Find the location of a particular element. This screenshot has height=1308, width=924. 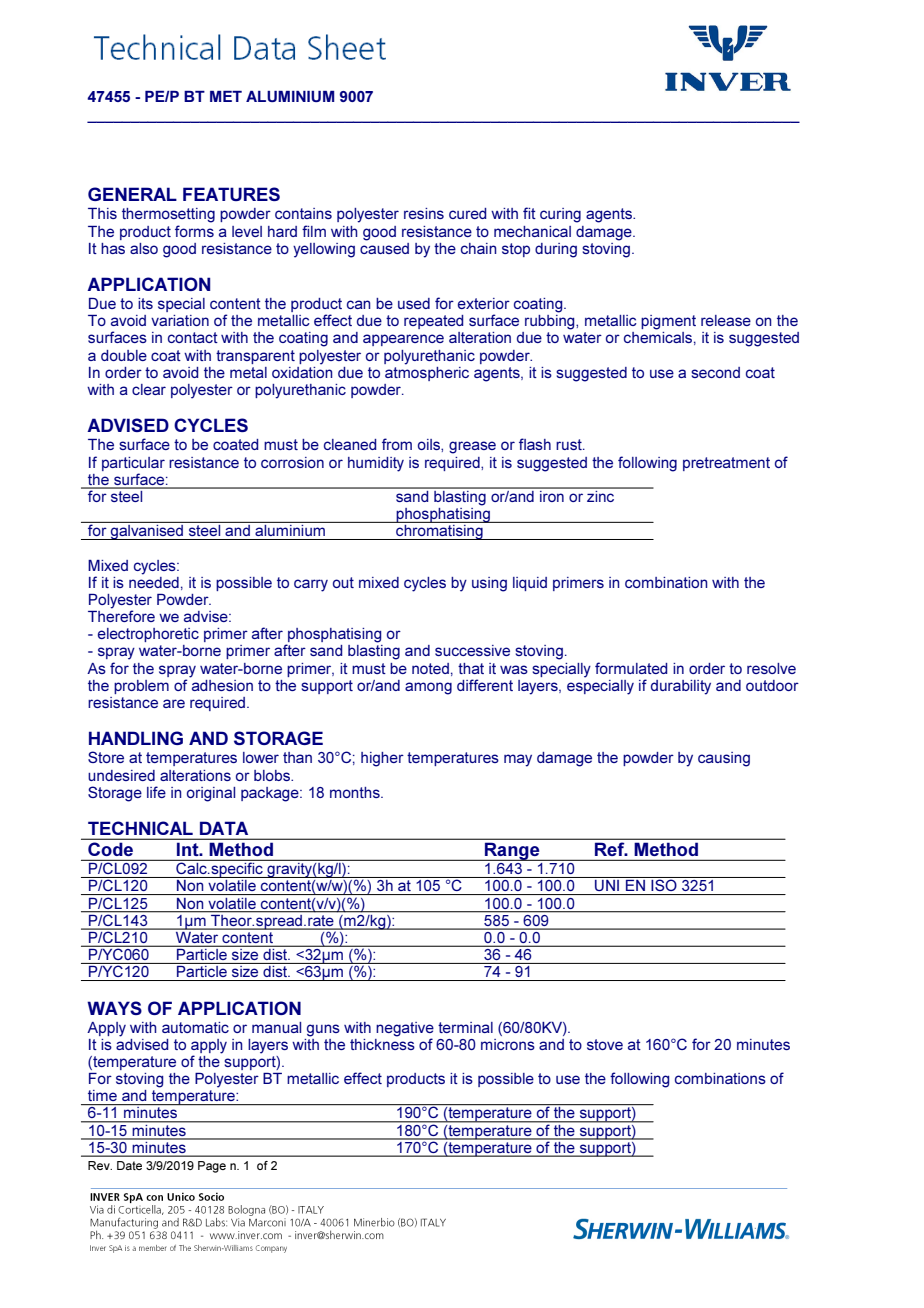

pretreatment is located at coordinates (726, 464).
